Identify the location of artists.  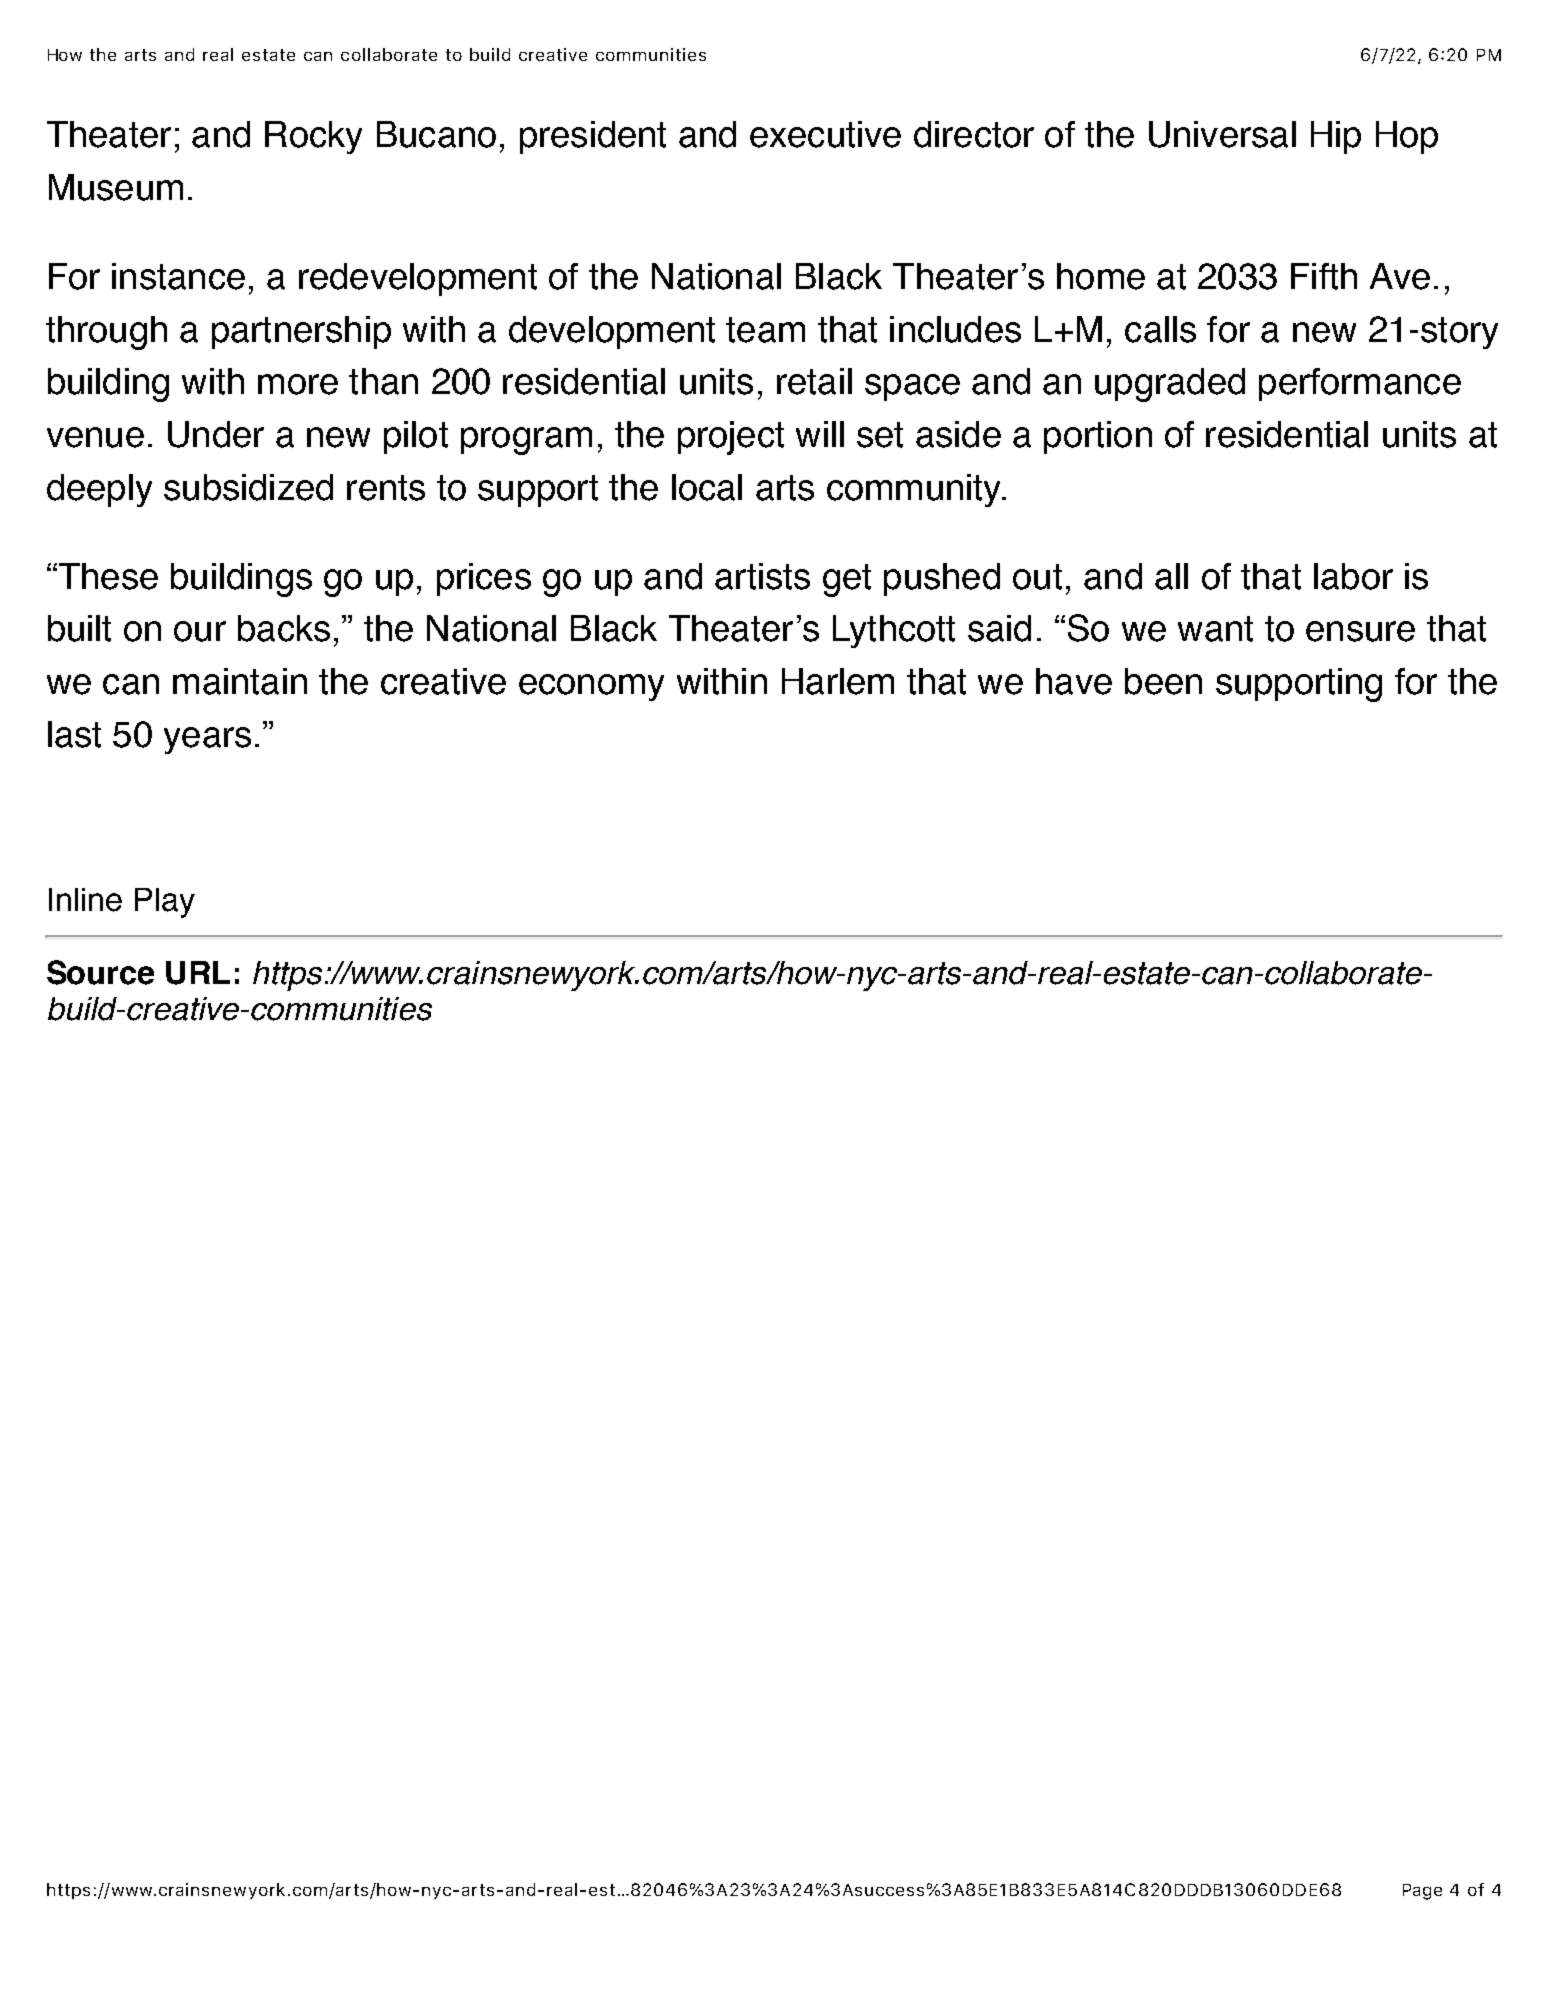
(762, 576).
